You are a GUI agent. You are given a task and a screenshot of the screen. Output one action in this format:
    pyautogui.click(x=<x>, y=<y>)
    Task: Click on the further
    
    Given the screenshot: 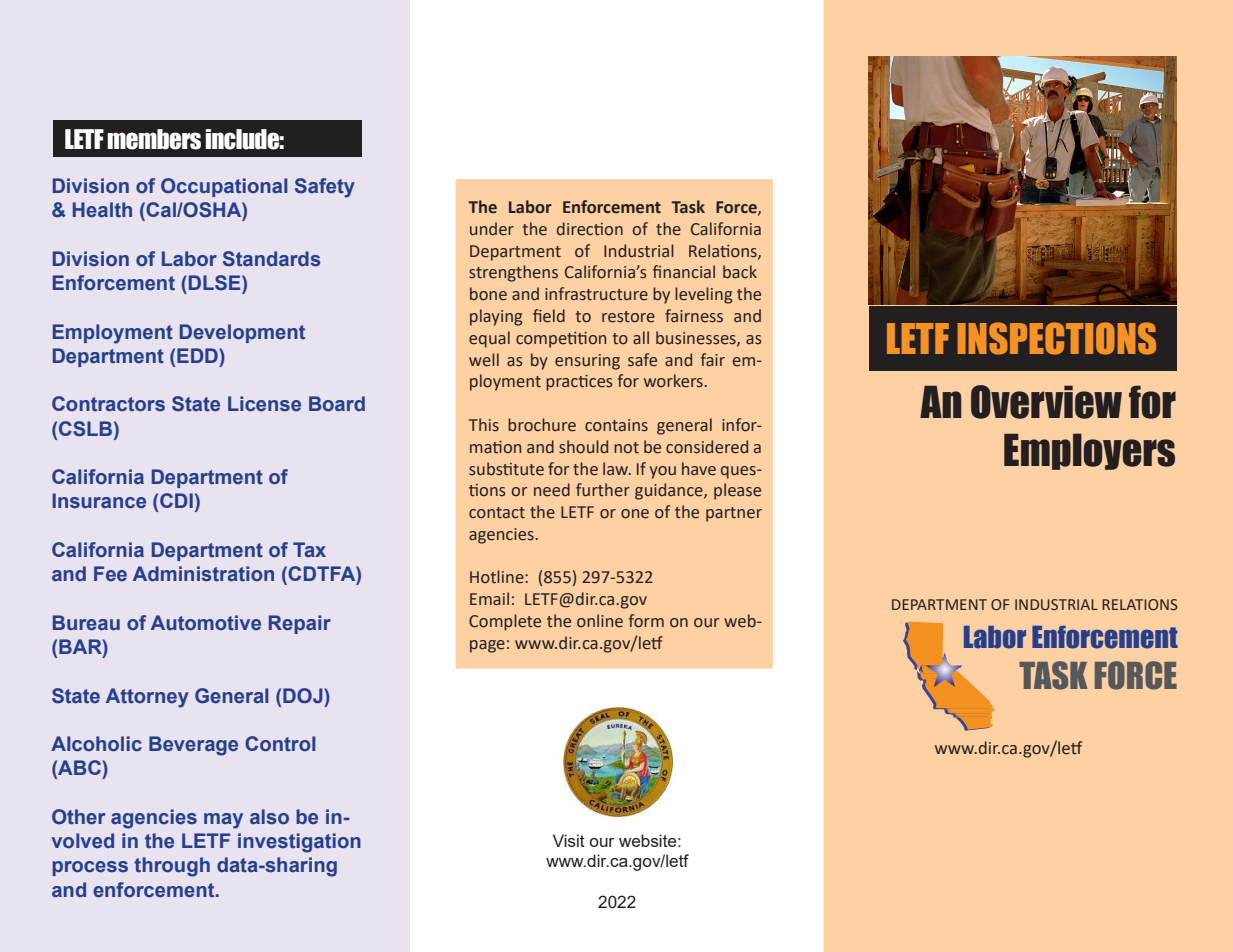 What is the action you would take?
    pyautogui.click(x=603, y=490)
